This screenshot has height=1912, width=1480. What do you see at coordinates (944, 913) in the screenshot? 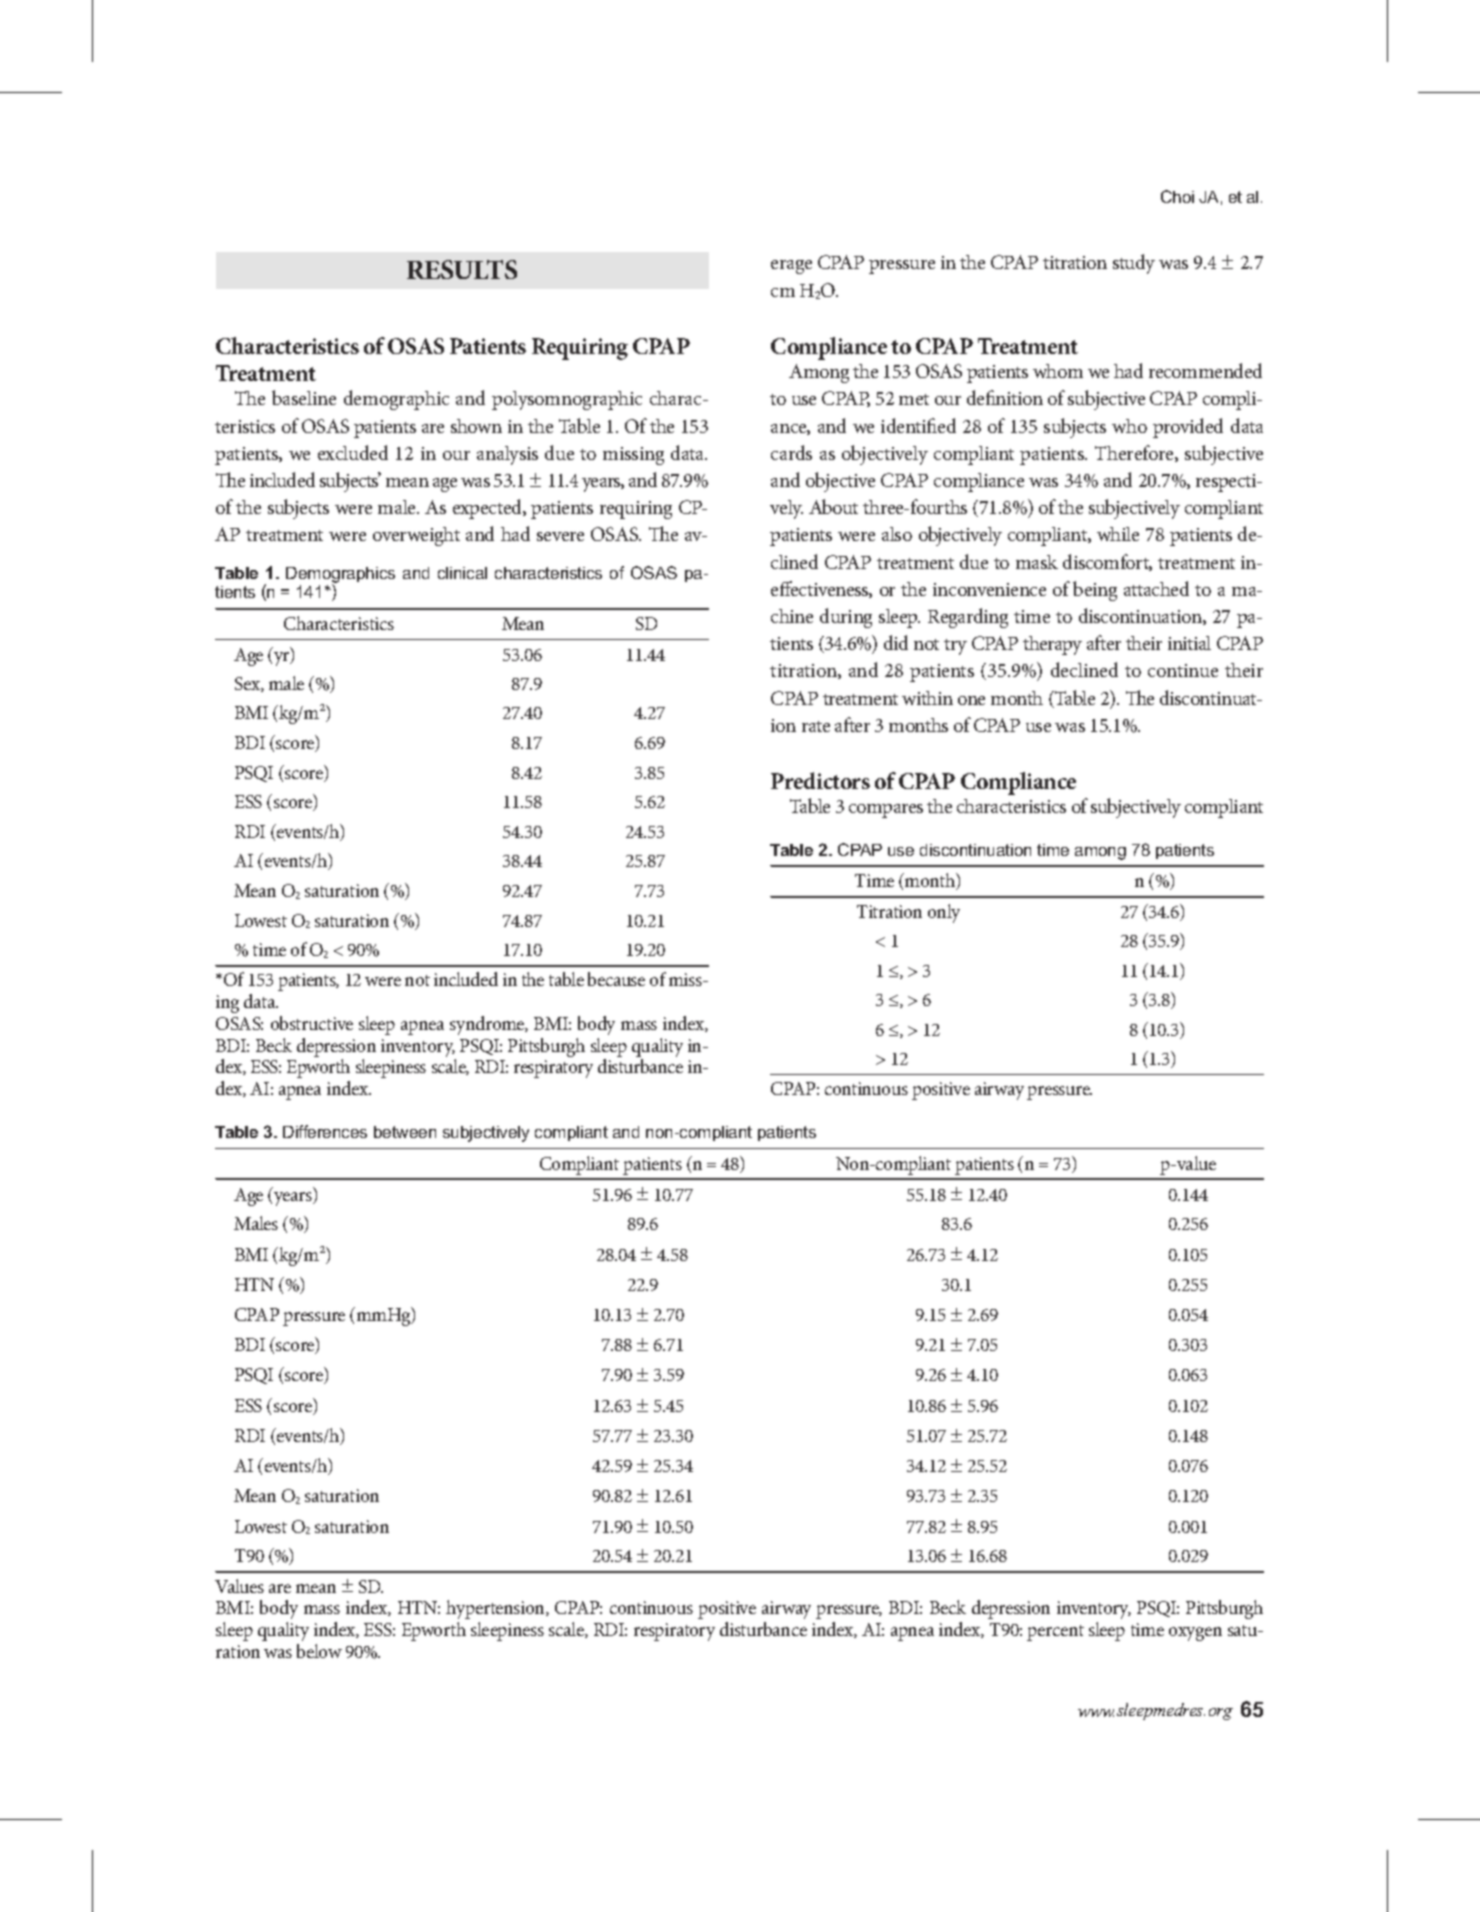
I see `only` at bounding box center [944, 913].
